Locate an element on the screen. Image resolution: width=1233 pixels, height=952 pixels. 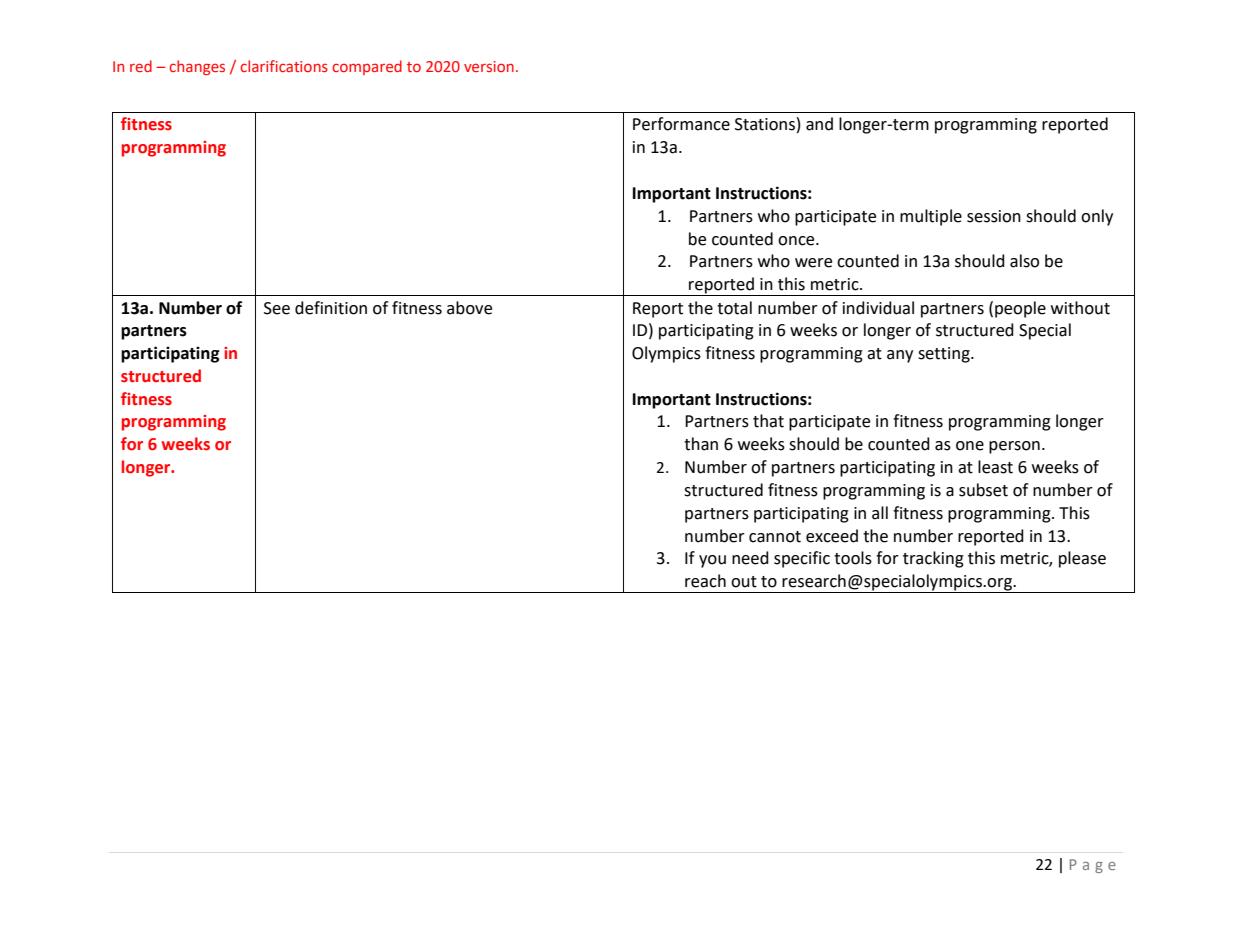
Performance is located at coordinates (681, 124).
